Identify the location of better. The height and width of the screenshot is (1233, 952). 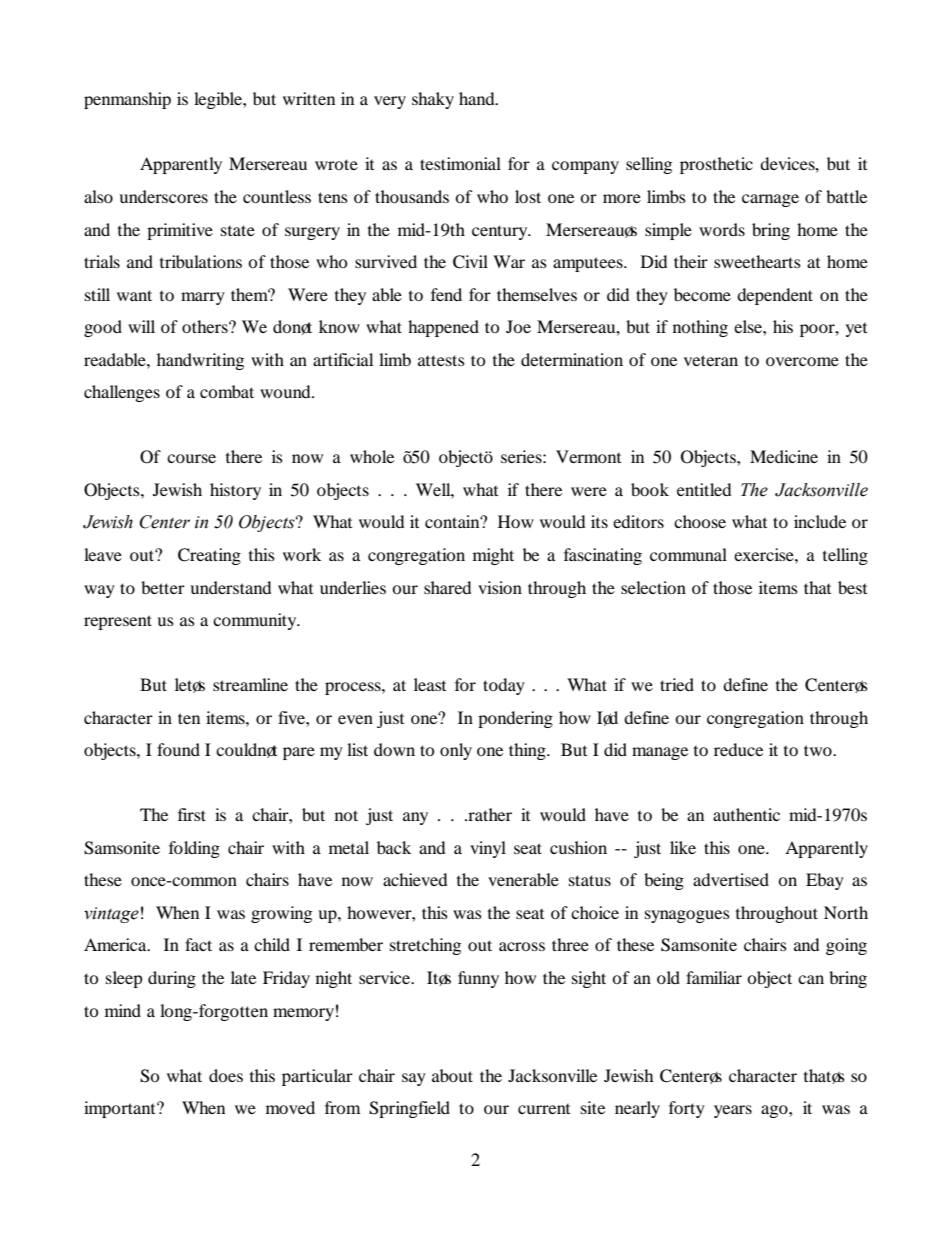
(163, 587).
